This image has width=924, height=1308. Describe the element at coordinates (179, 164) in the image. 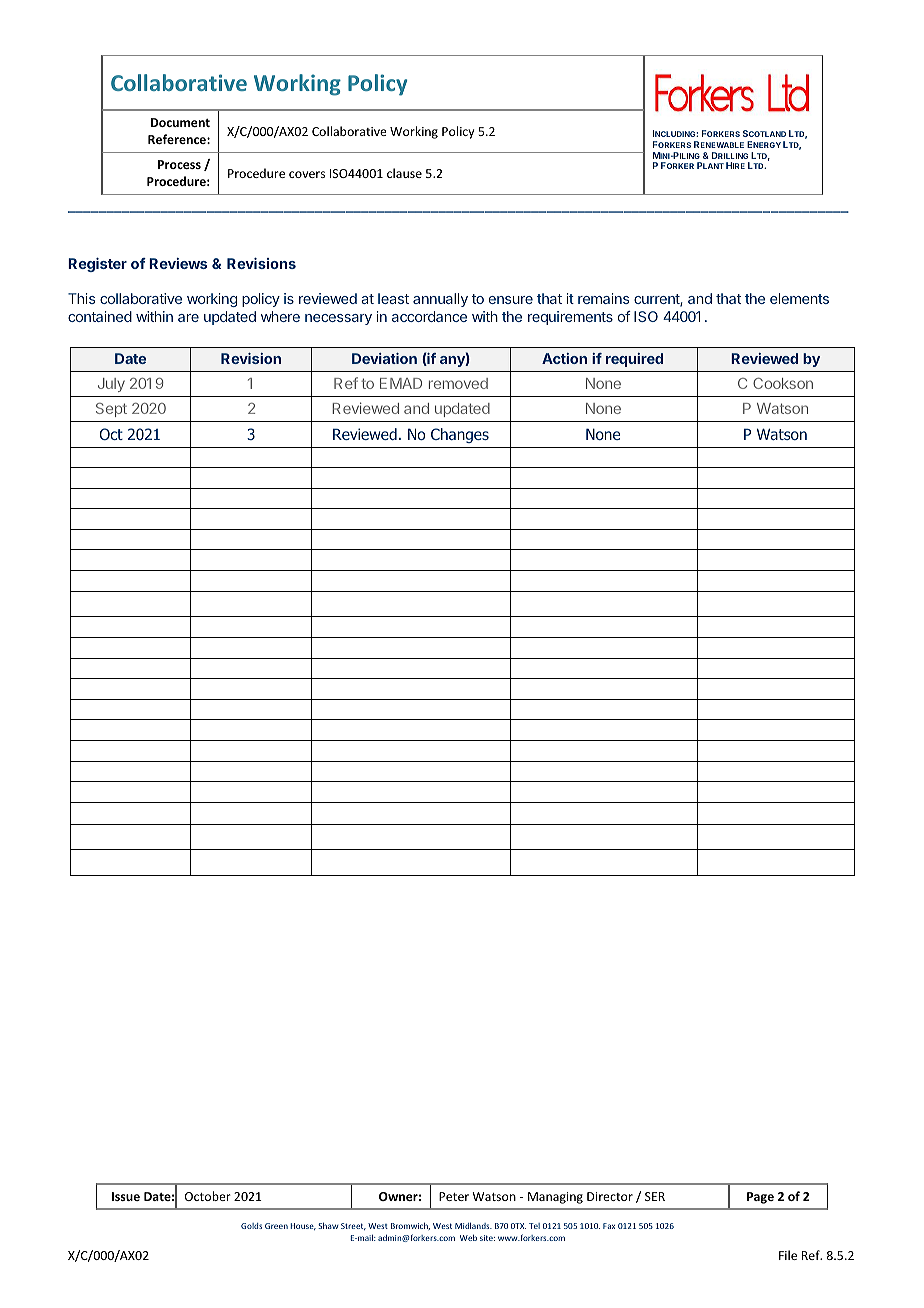

I see `Process` at that location.
